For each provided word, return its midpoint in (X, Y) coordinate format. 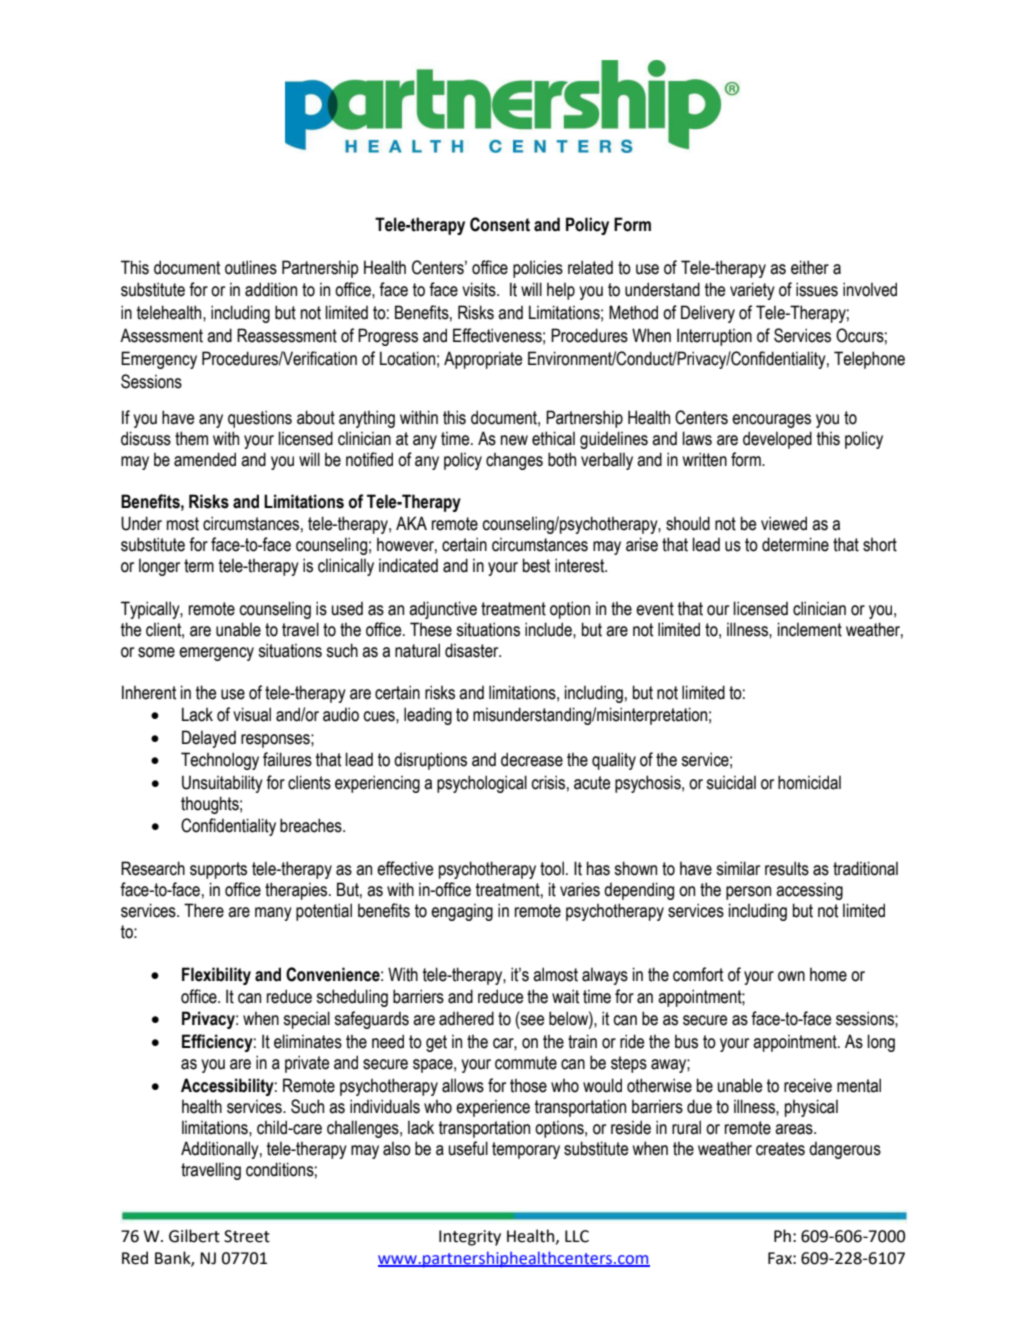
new (514, 440)
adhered (466, 1018)
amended (205, 459)
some (156, 652)
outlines (251, 267)
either (810, 267)
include (549, 629)
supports (218, 870)
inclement (810, 629)
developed (777, 440)
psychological (482, 784)
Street (247, 1236)
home (828, 975)
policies (538, 269)
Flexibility (216, 976)
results (787, 868)
